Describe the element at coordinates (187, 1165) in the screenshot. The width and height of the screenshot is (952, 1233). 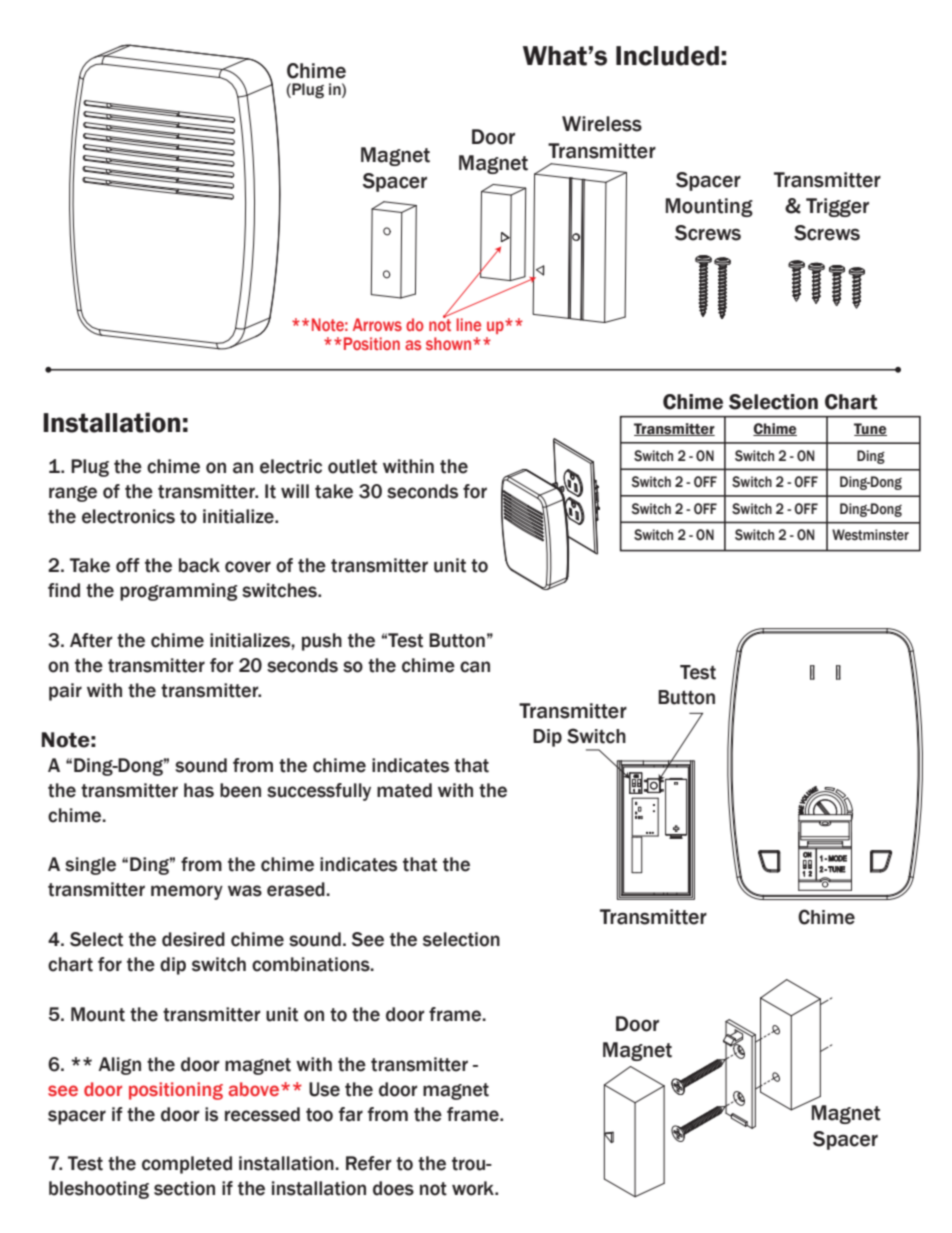
I see `completed` at that location.
